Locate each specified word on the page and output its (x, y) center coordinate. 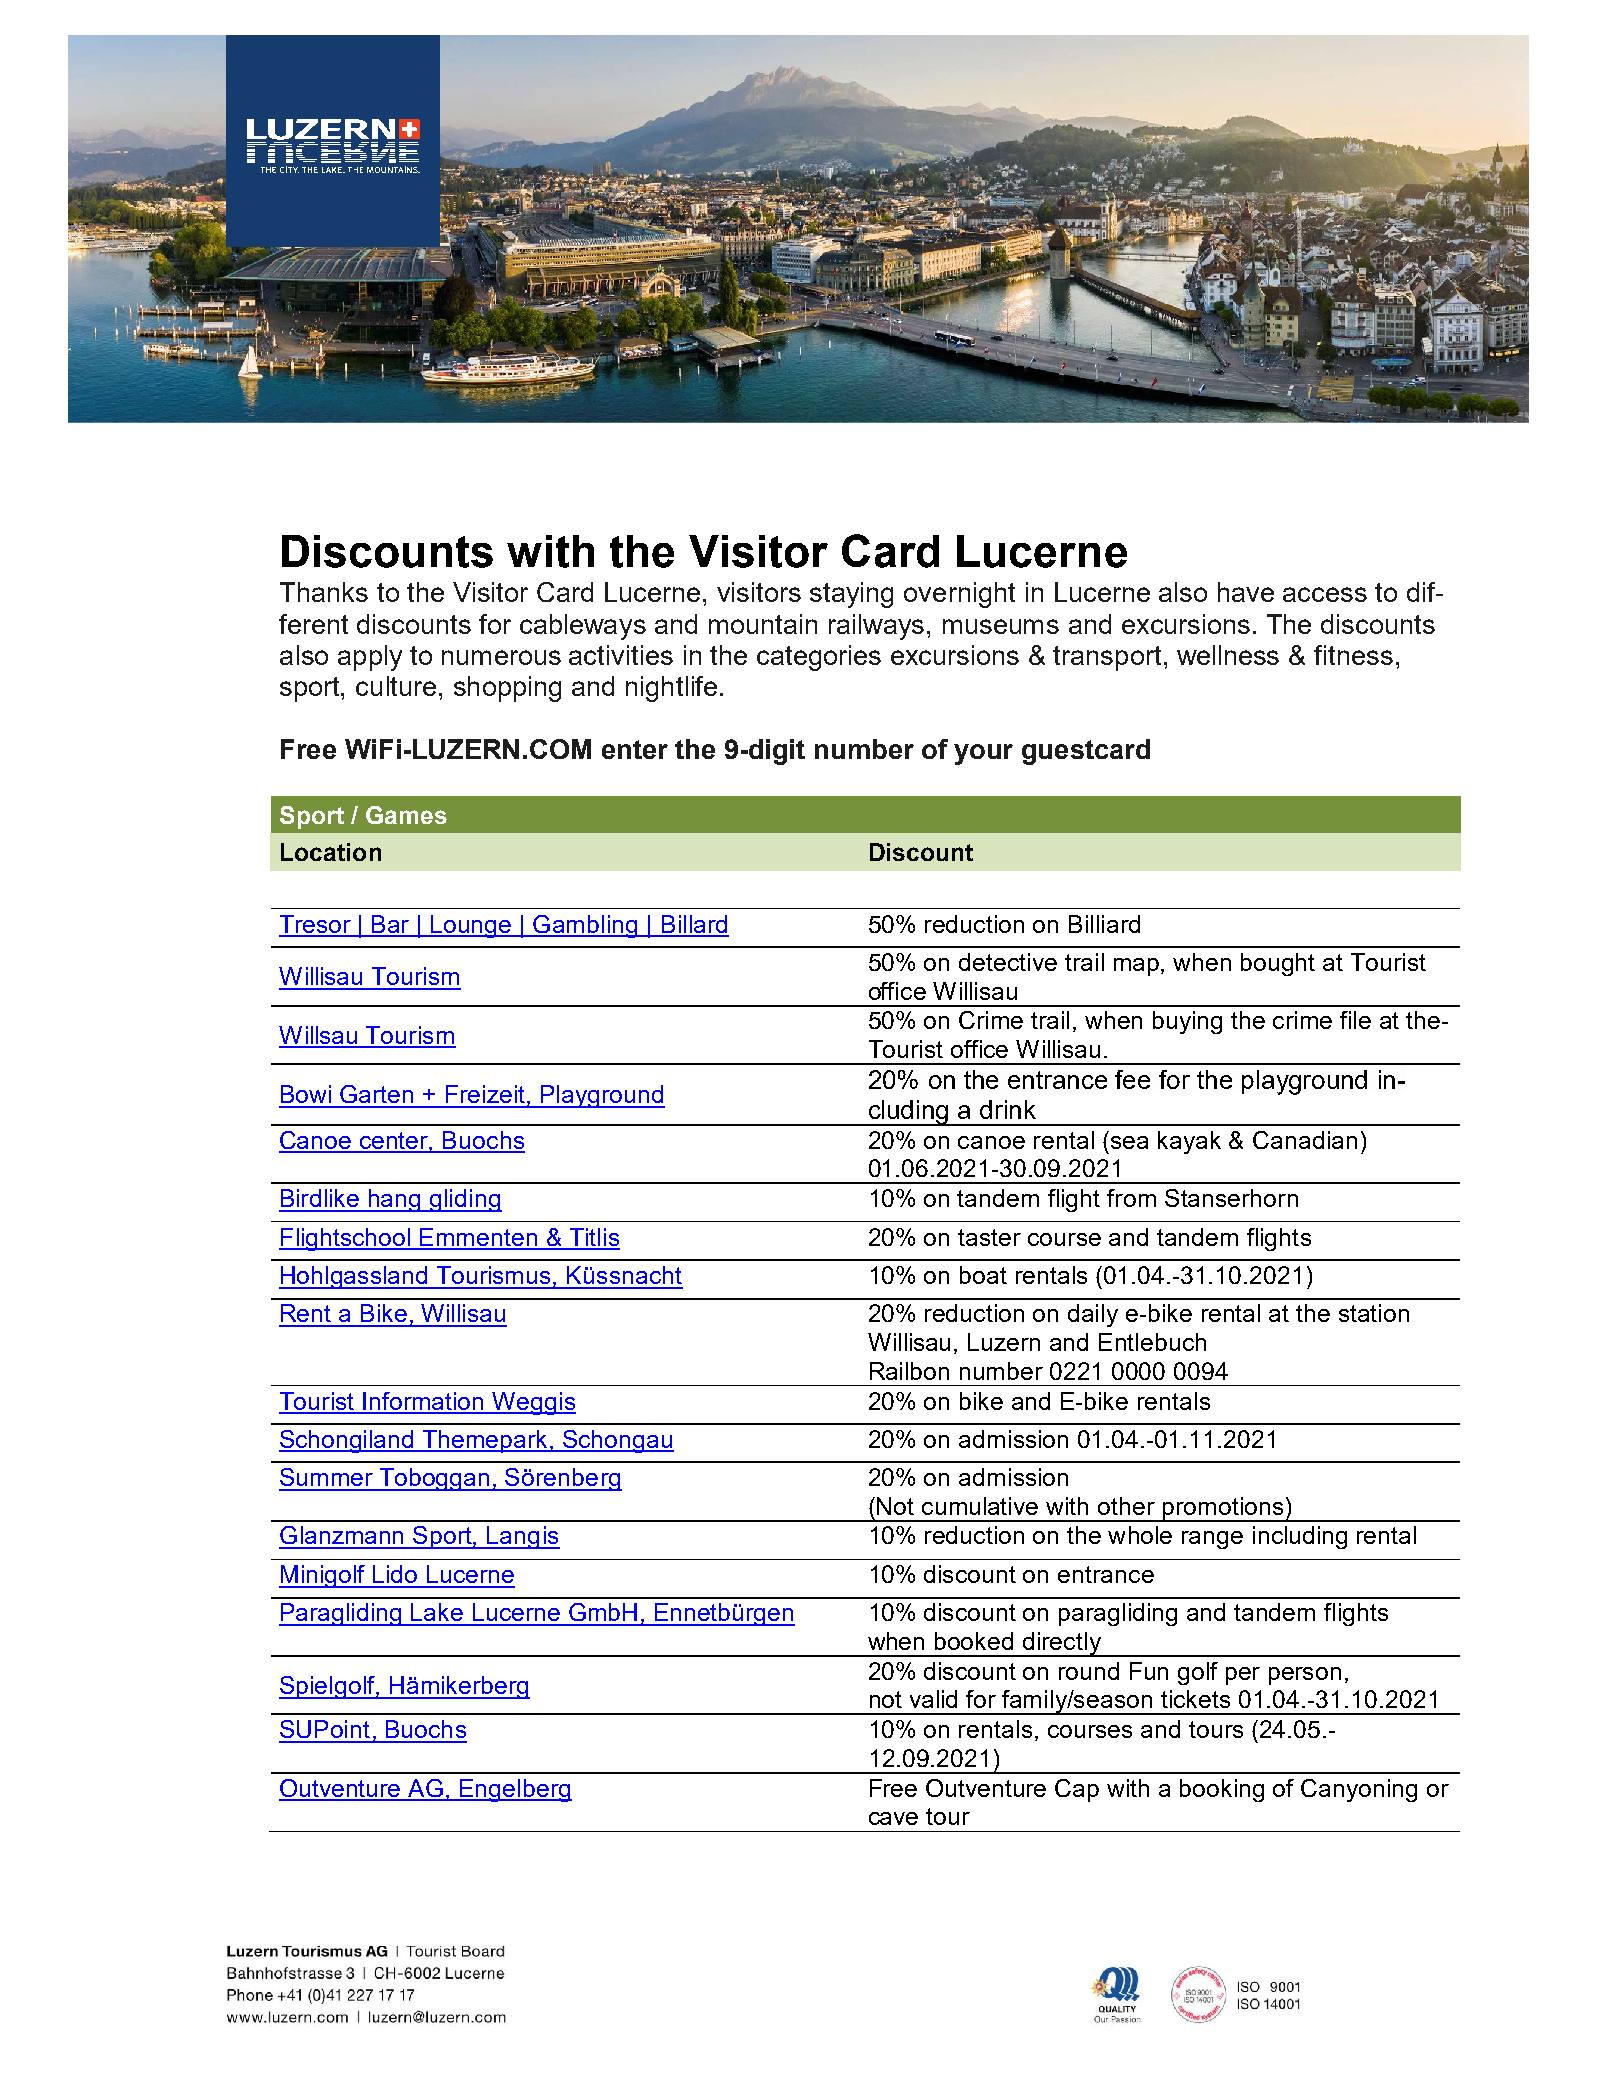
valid (933, 1699)
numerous (501, 657)
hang (395, 1200)
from (1131, 1198)
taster (989, 1237)
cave (893, 1818)
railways (876, 627)
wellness (1228, 655)
